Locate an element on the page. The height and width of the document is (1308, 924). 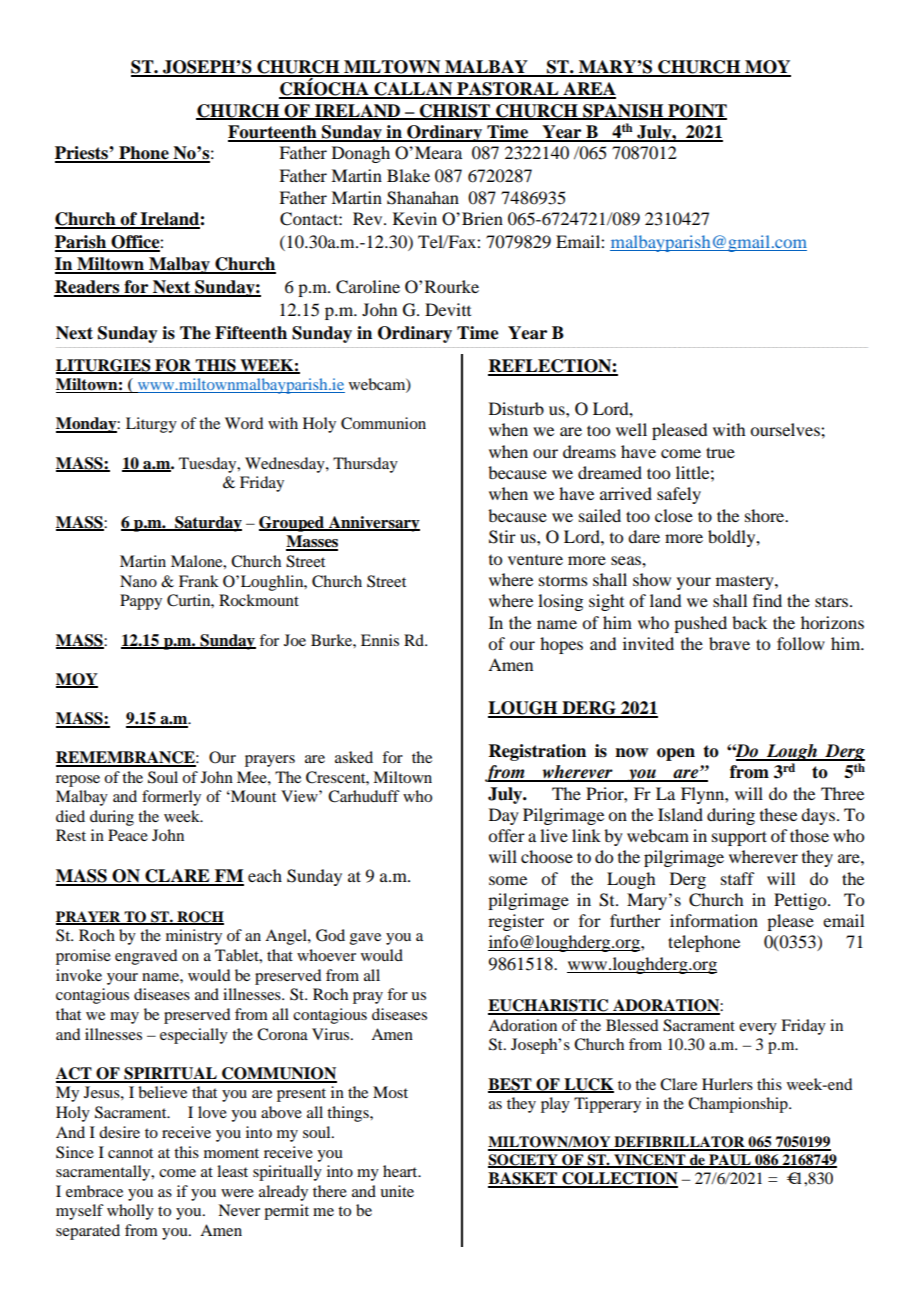
Priests is located at coordinates (82, 154).
